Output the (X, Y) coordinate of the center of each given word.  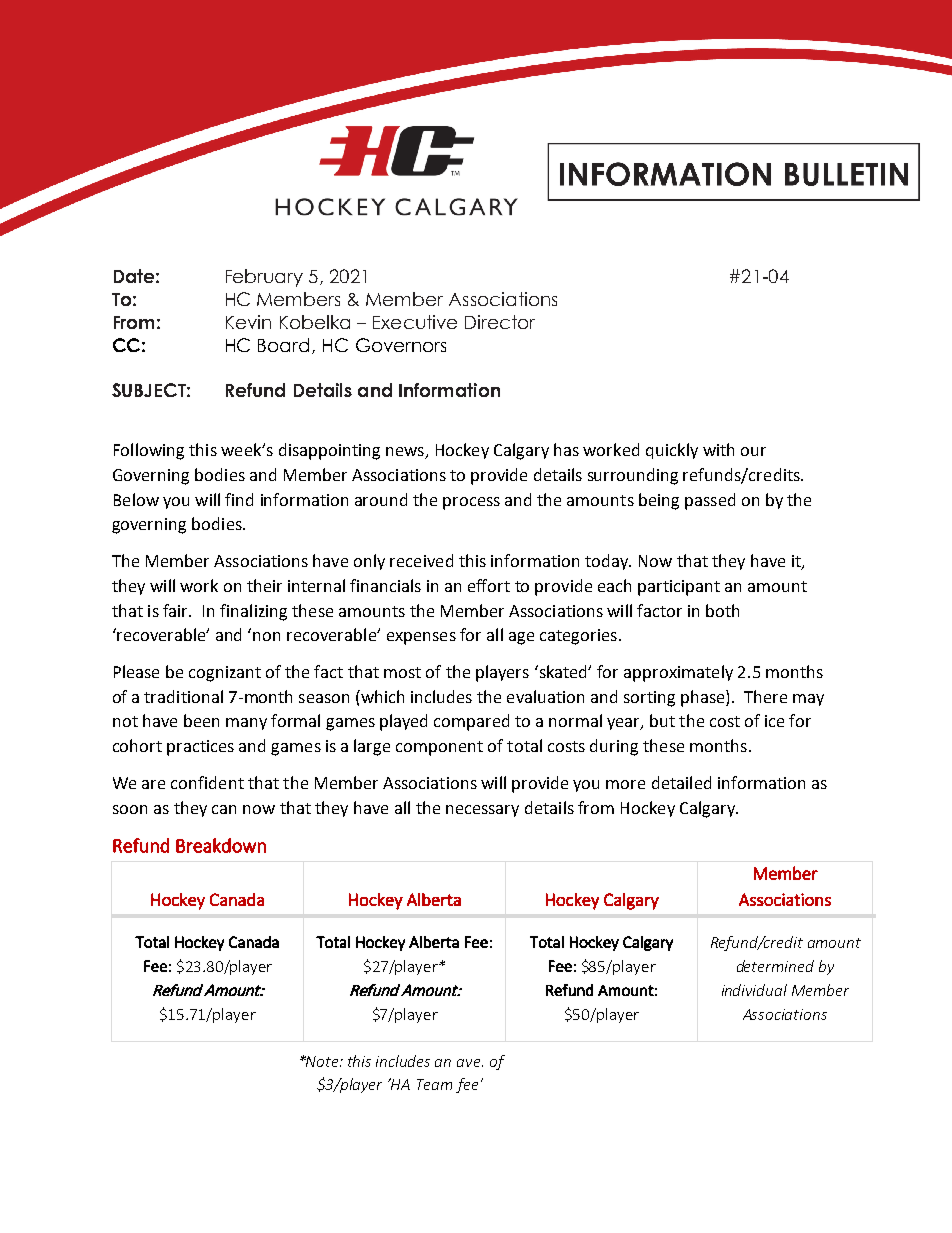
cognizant (225, 674)
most (402, 672)
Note (322, 1061)
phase (704, 698)
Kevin (248, 322)
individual (754, 990)
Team (434, 1084)
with (718, 449)
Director (500, 322)
